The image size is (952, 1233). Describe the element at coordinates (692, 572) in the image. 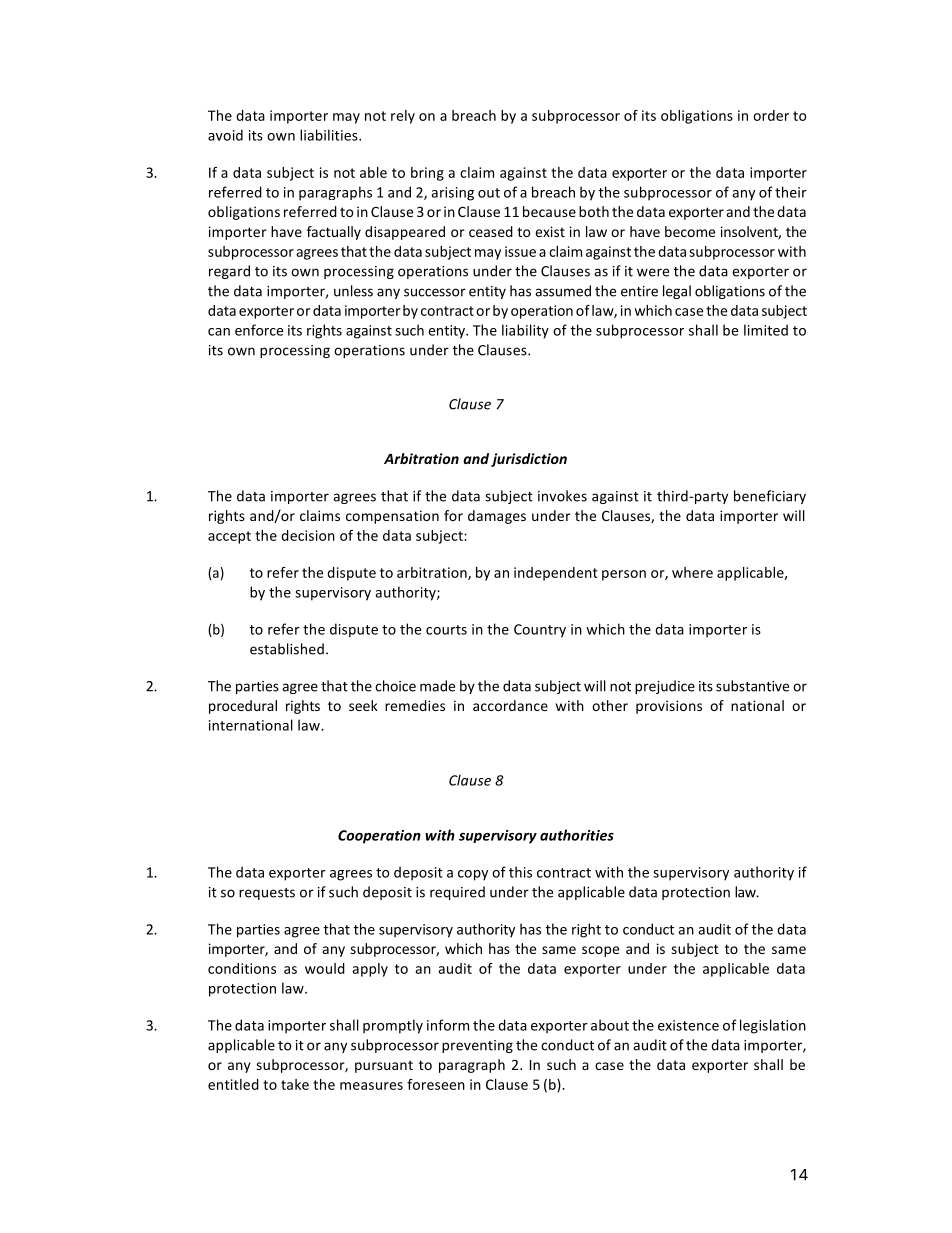

I see `where` at that location.
